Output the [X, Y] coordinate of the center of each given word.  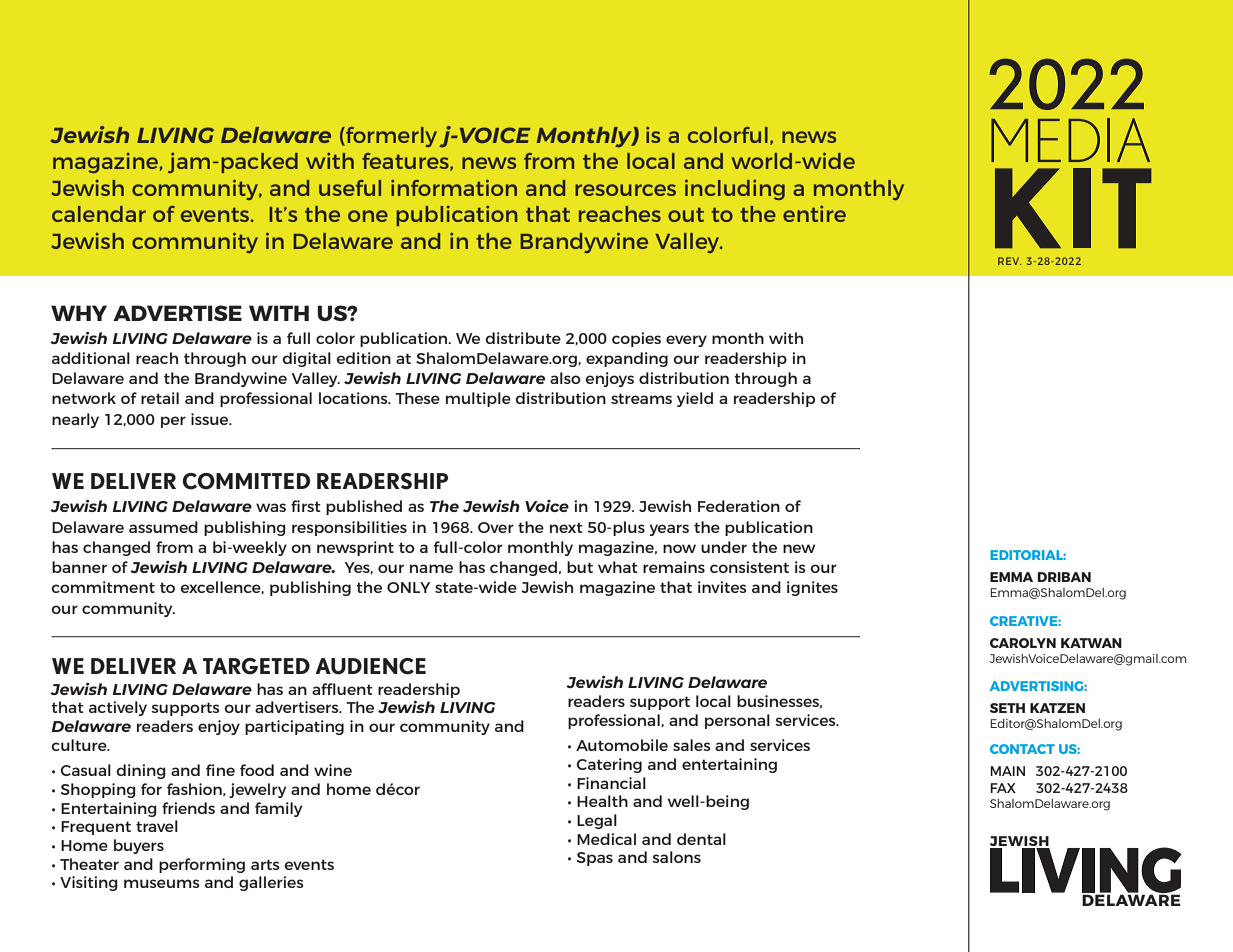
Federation [739, 506]
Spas [595, 859]
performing [202, 865]
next [566, 527]
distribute [523, 338]
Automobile [622, 745]
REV [1009, 261]
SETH [1007, 708]
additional [91, 358]
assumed [163, 527]
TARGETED [256, 666]
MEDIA [1070, 140]
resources [625, 190]
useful [350, 188]
